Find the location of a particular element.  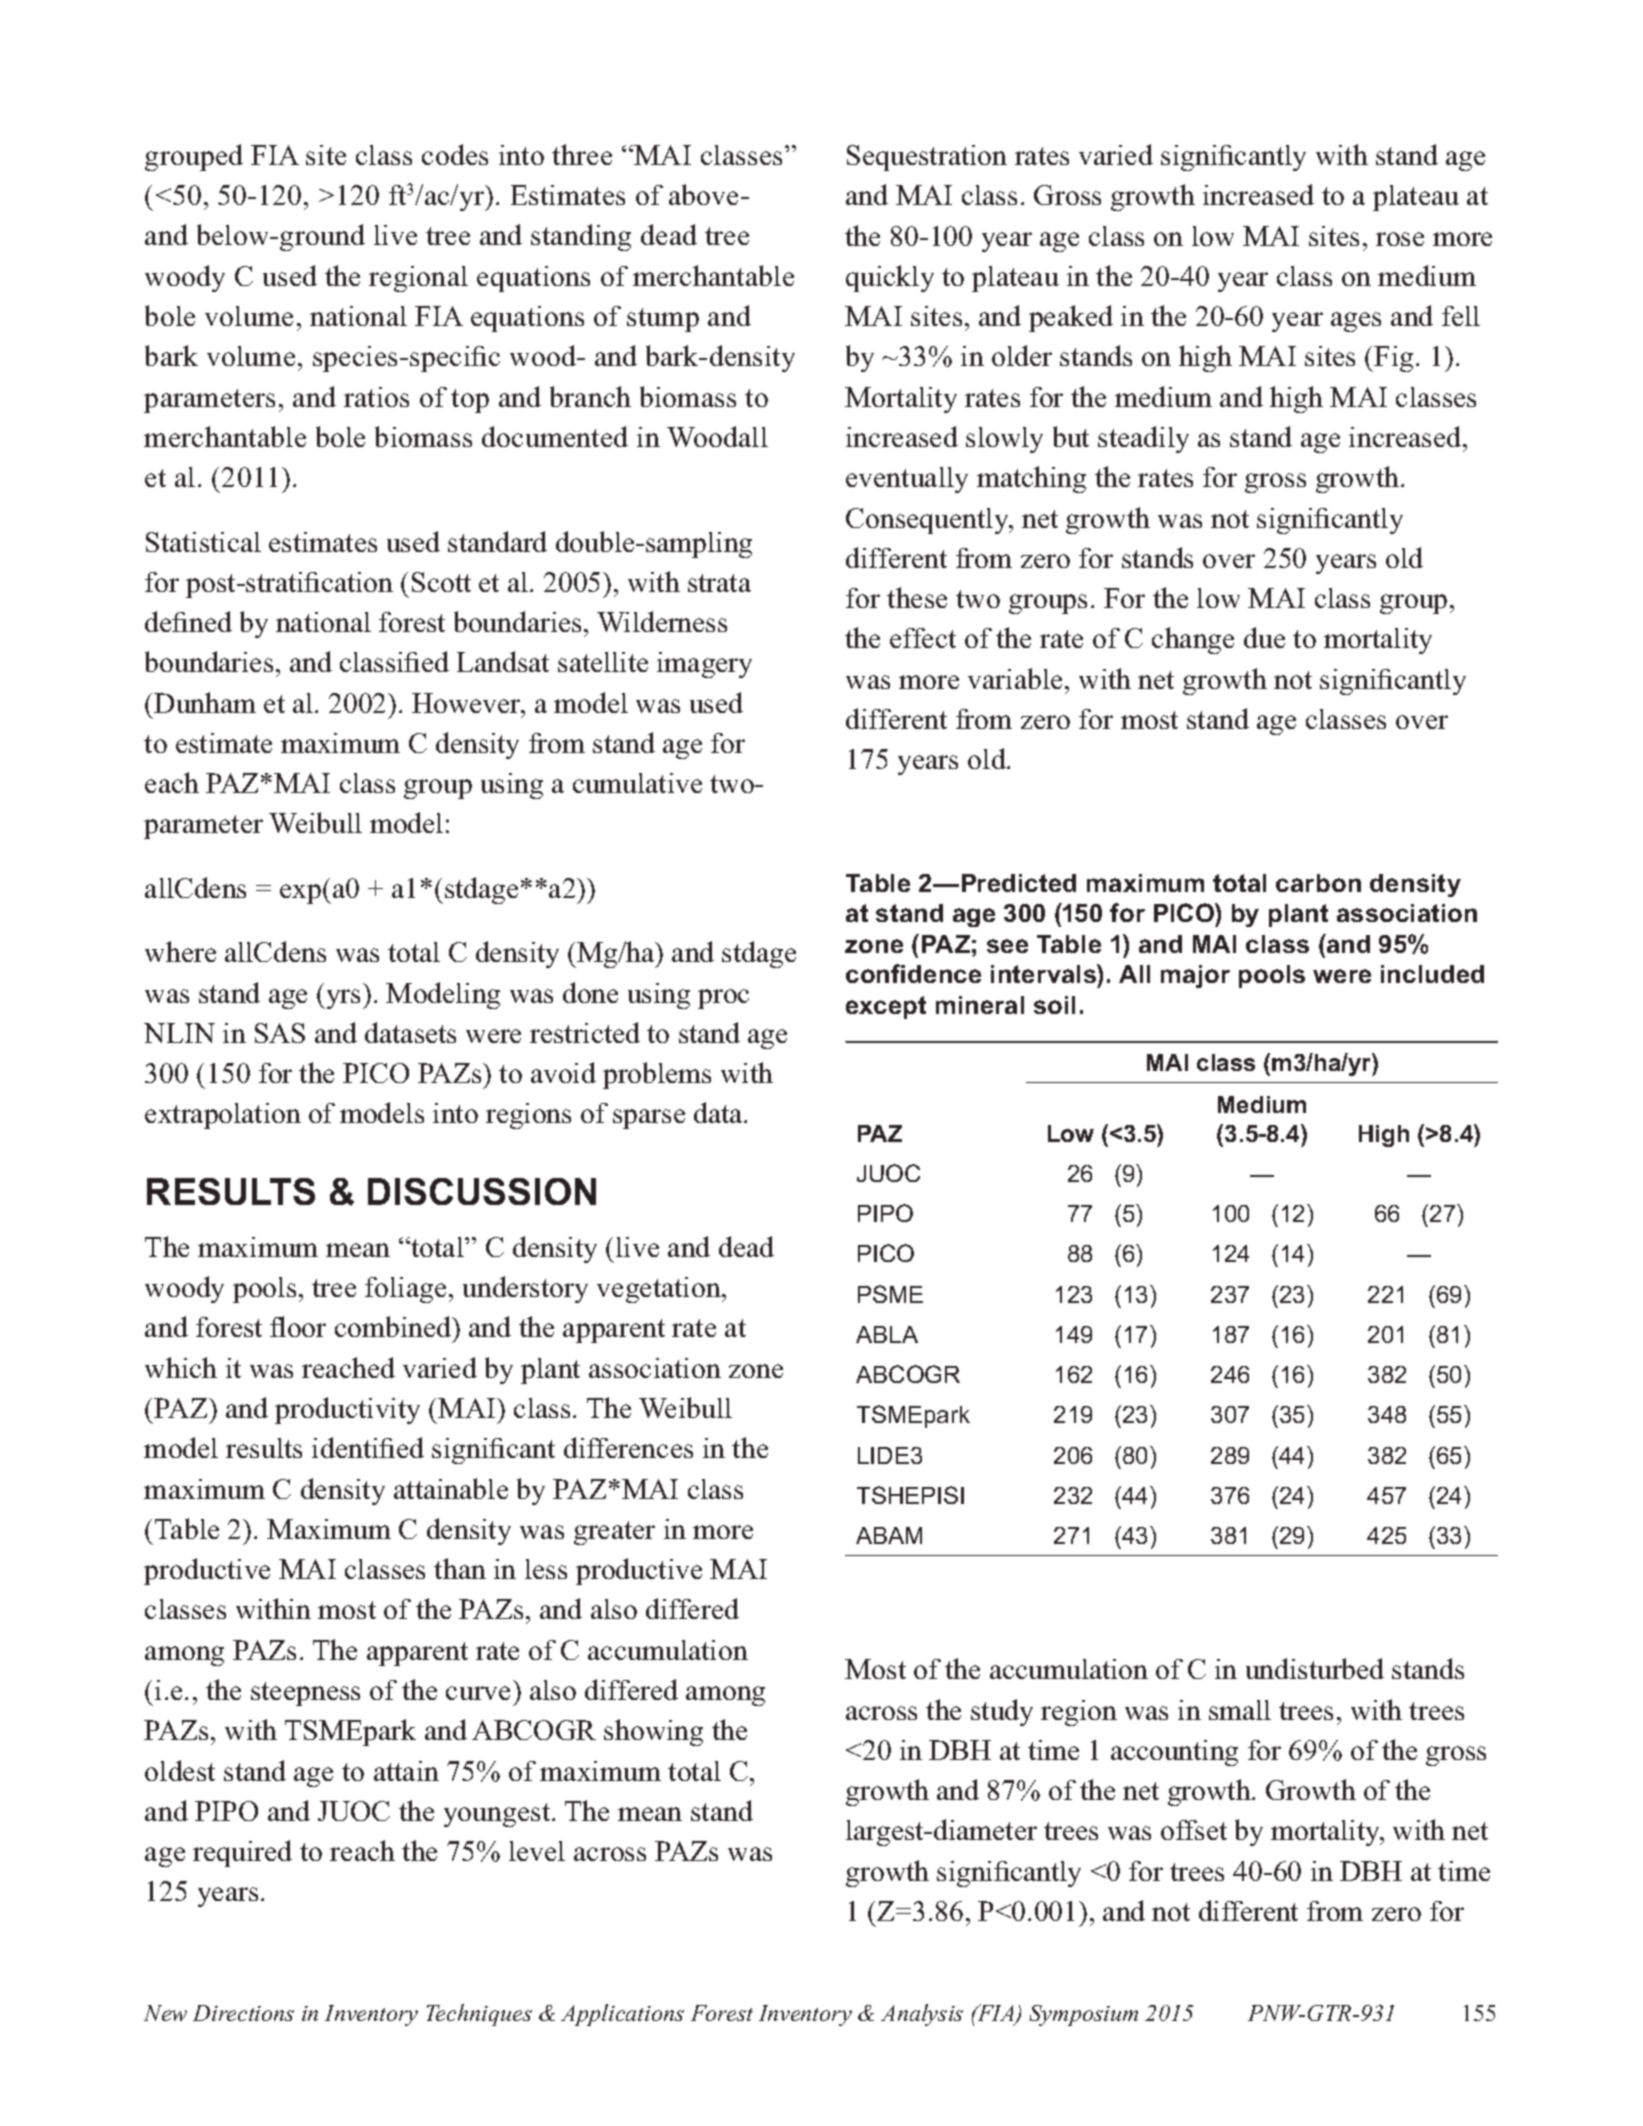

Directions is located at coordinates (243, 2013).
